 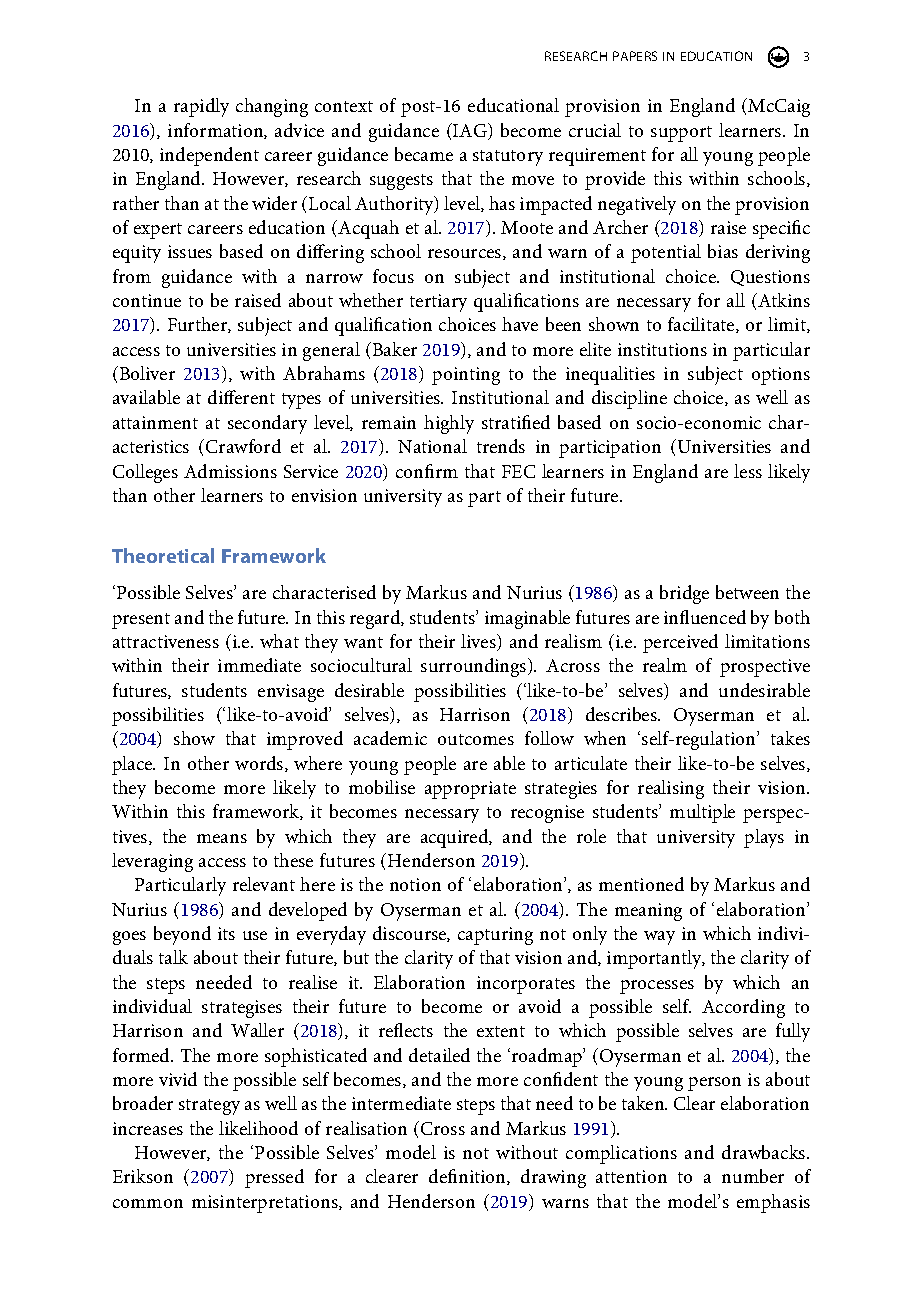 What do you see at coordinates (424, 154) in the document?
I see `became` at bounding box center [424, 154].
